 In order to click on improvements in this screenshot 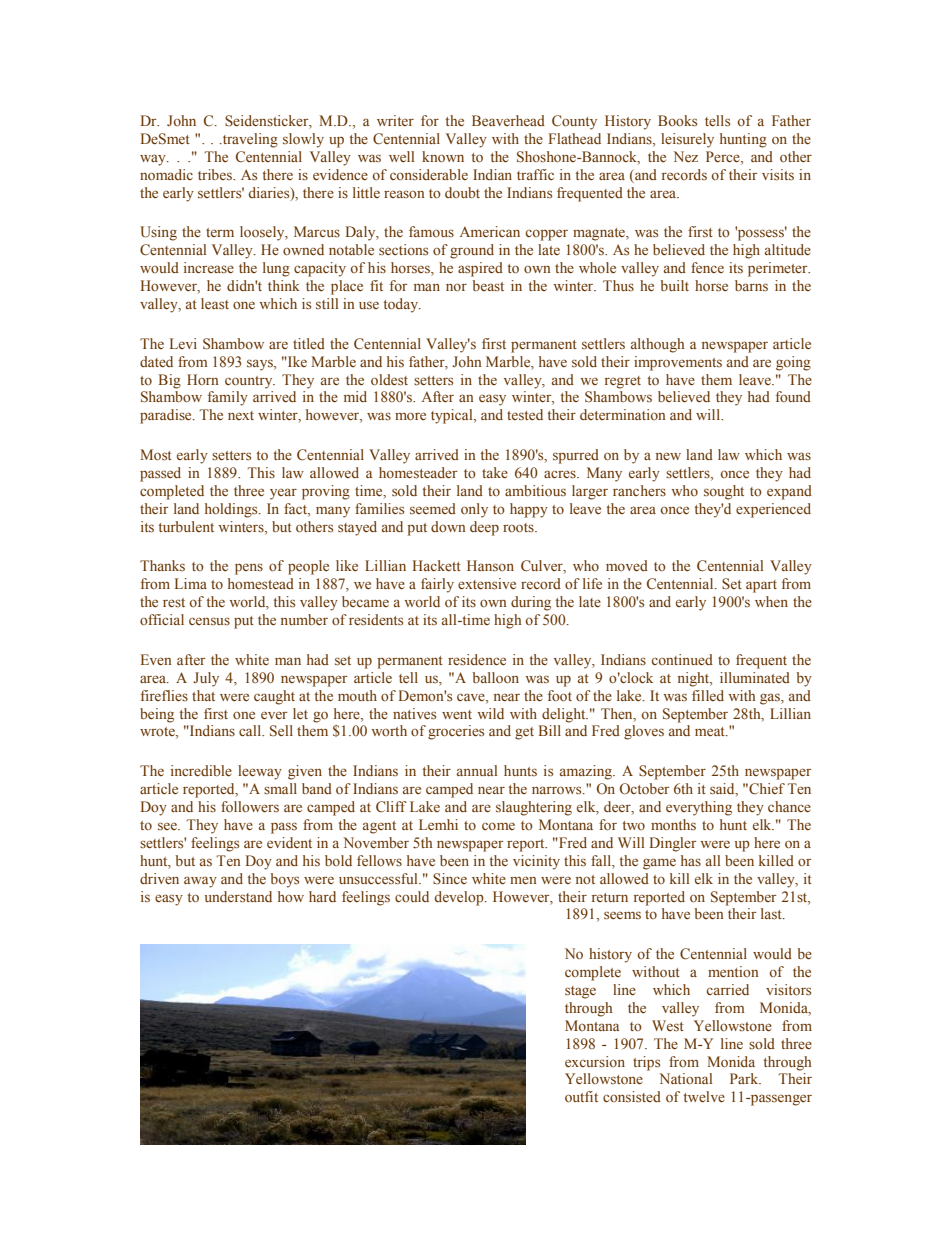, I will do `click(678, 363)`.
